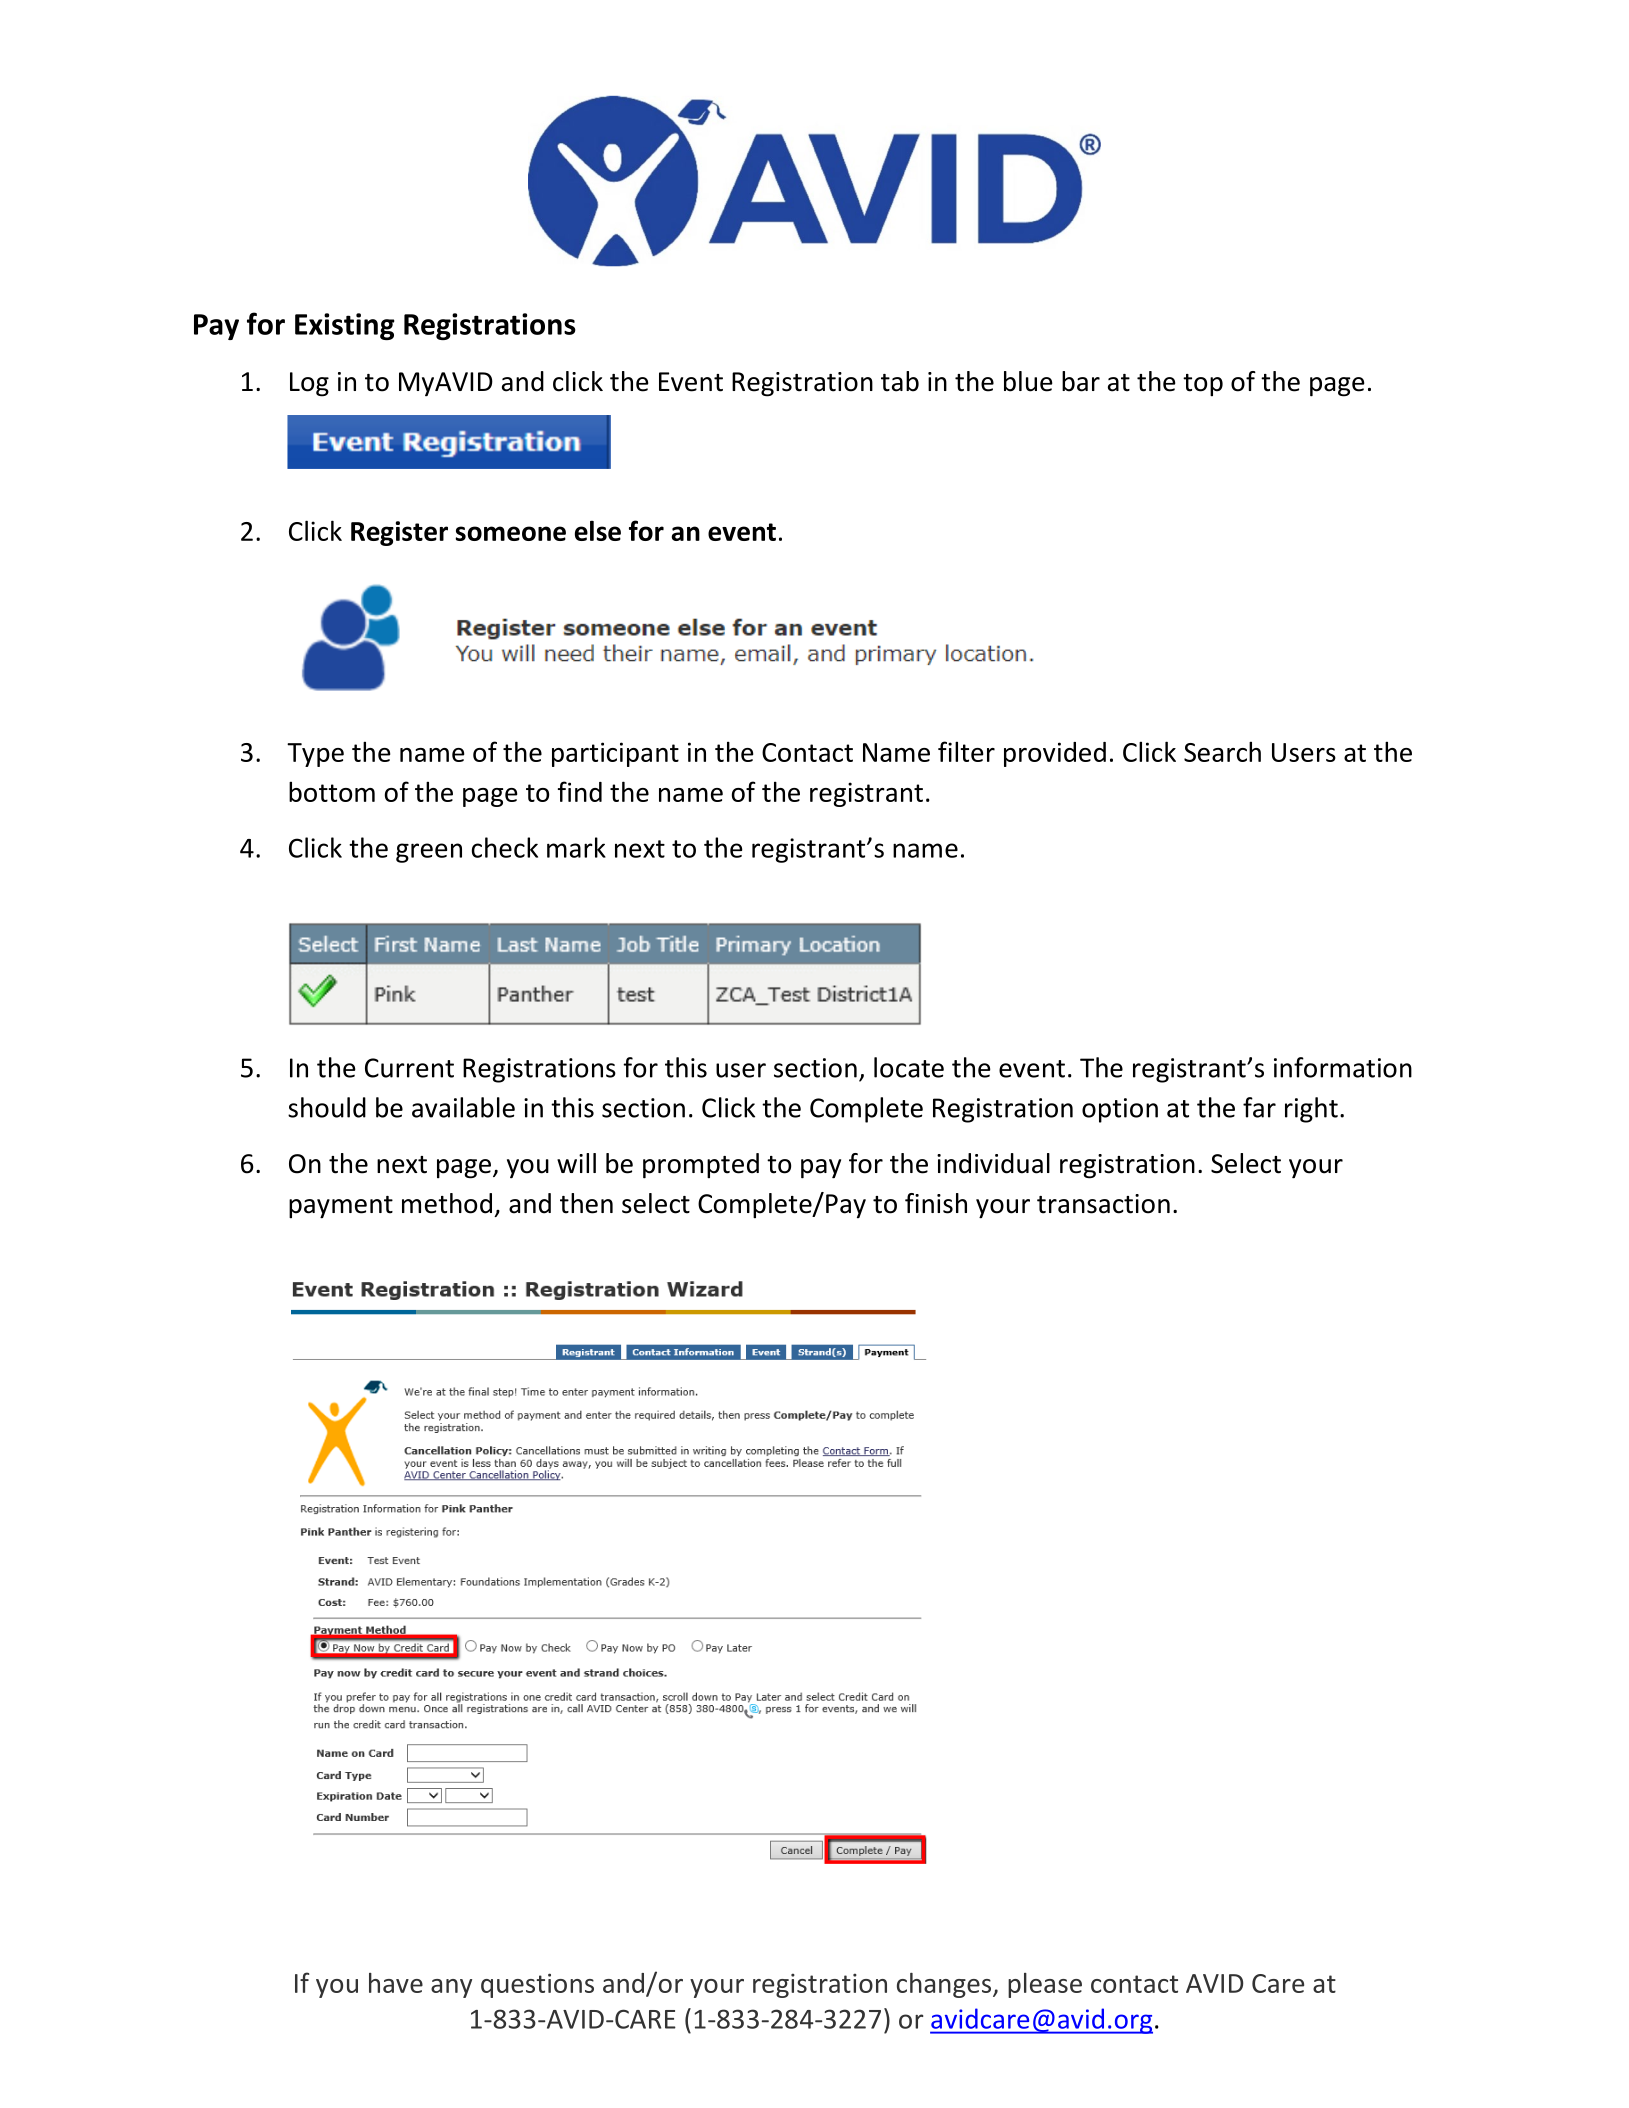 This screenshot has height=2108, width=1629. Describe the element at coordinates (1259, 1107) in the screenshot. I see `far` at that location.
